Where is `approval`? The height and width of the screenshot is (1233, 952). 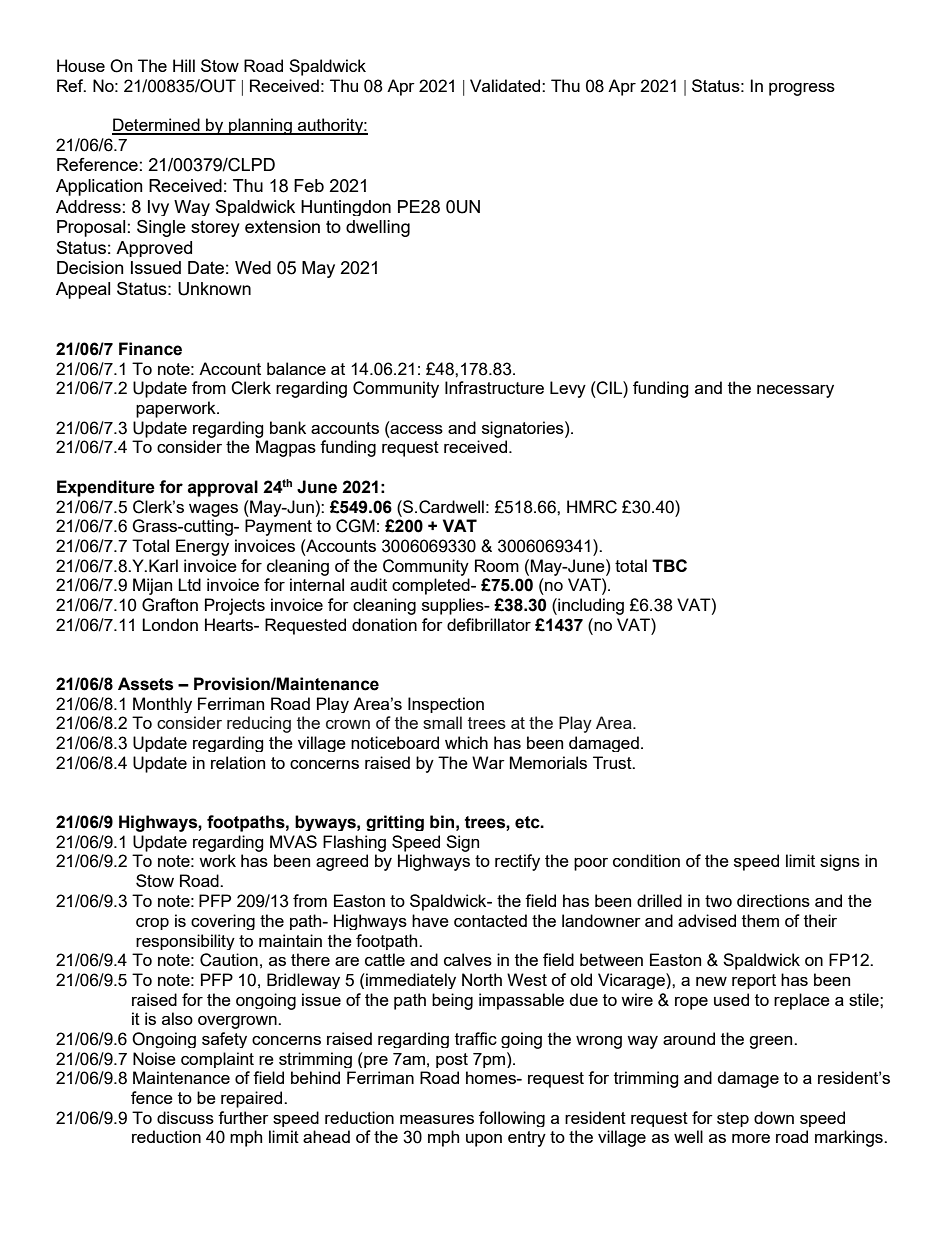 approval is located at coordinates (223, 488).
